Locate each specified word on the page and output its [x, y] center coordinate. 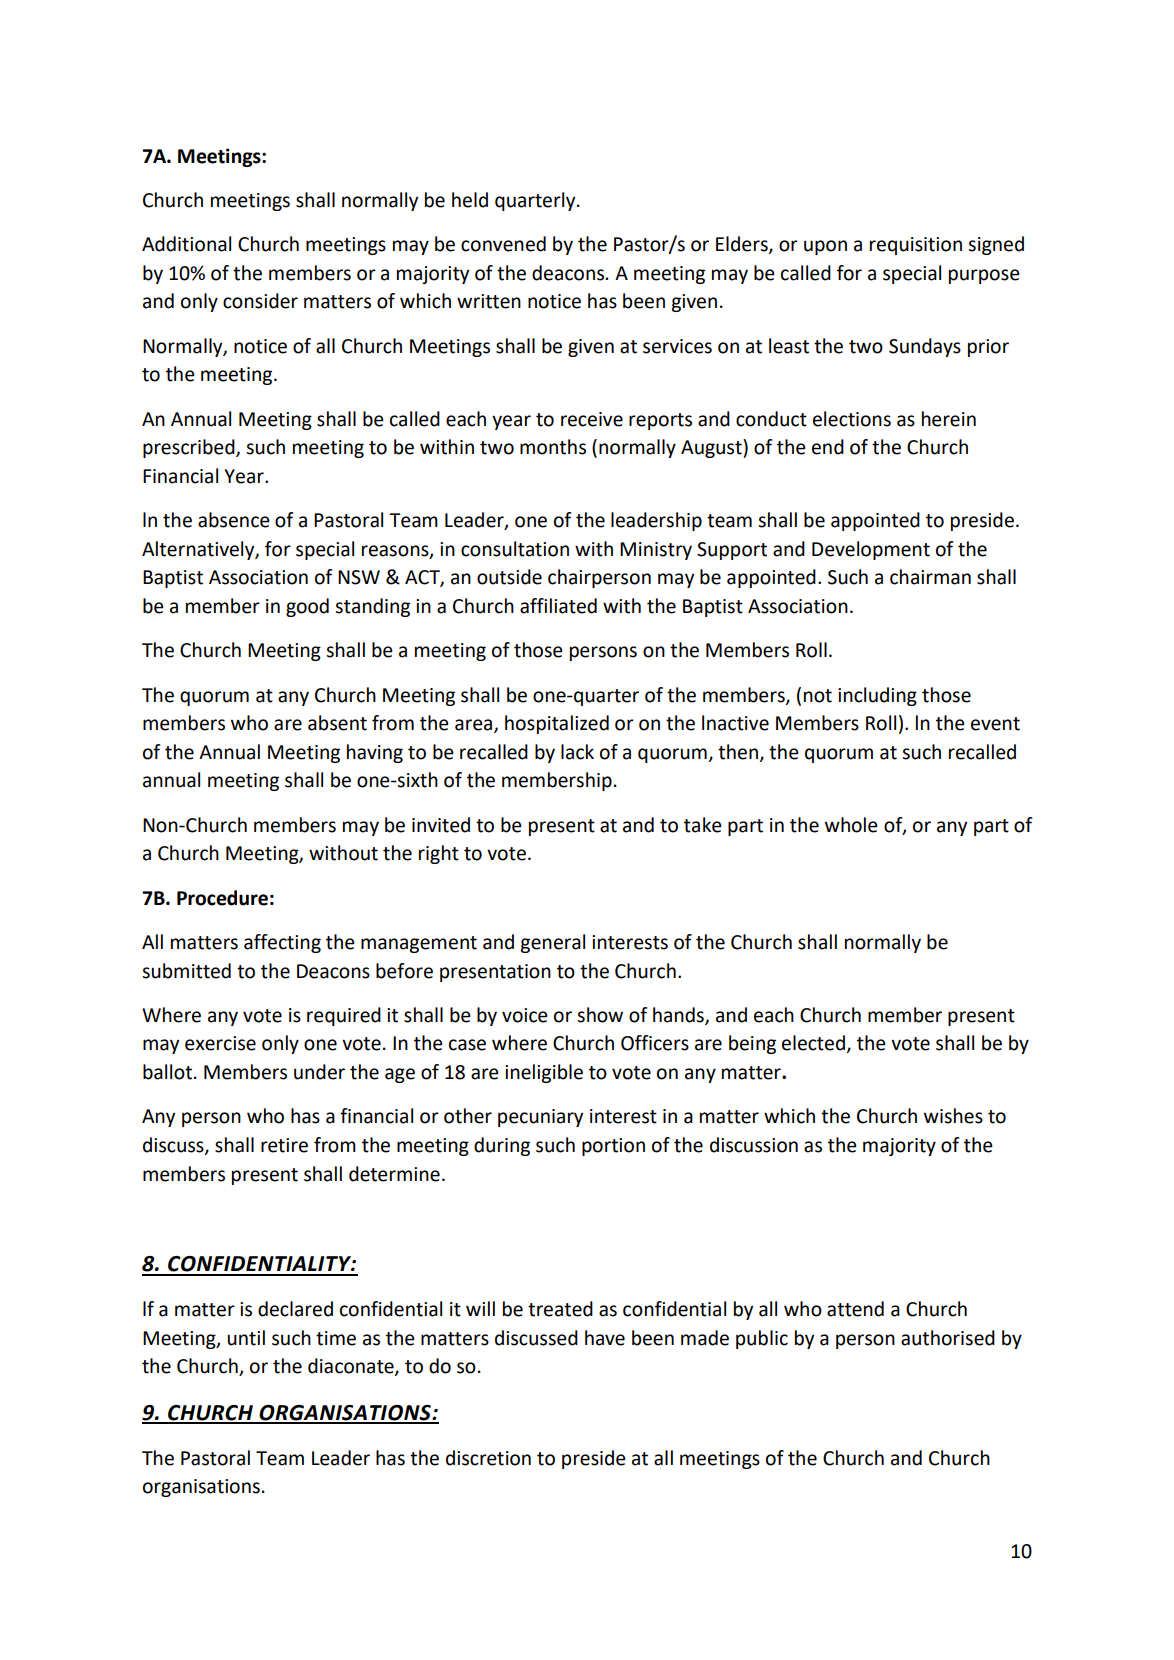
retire [284, 1145]
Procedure [222, 898]
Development [871, 550]
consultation [515, 549]
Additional [186, 244]
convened [503, 244]
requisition [916, 246]
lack [577, 752]
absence [234, 520]
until [246, 1338]
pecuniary [540, 1118]
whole [851, 825]
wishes [953, 1116]
